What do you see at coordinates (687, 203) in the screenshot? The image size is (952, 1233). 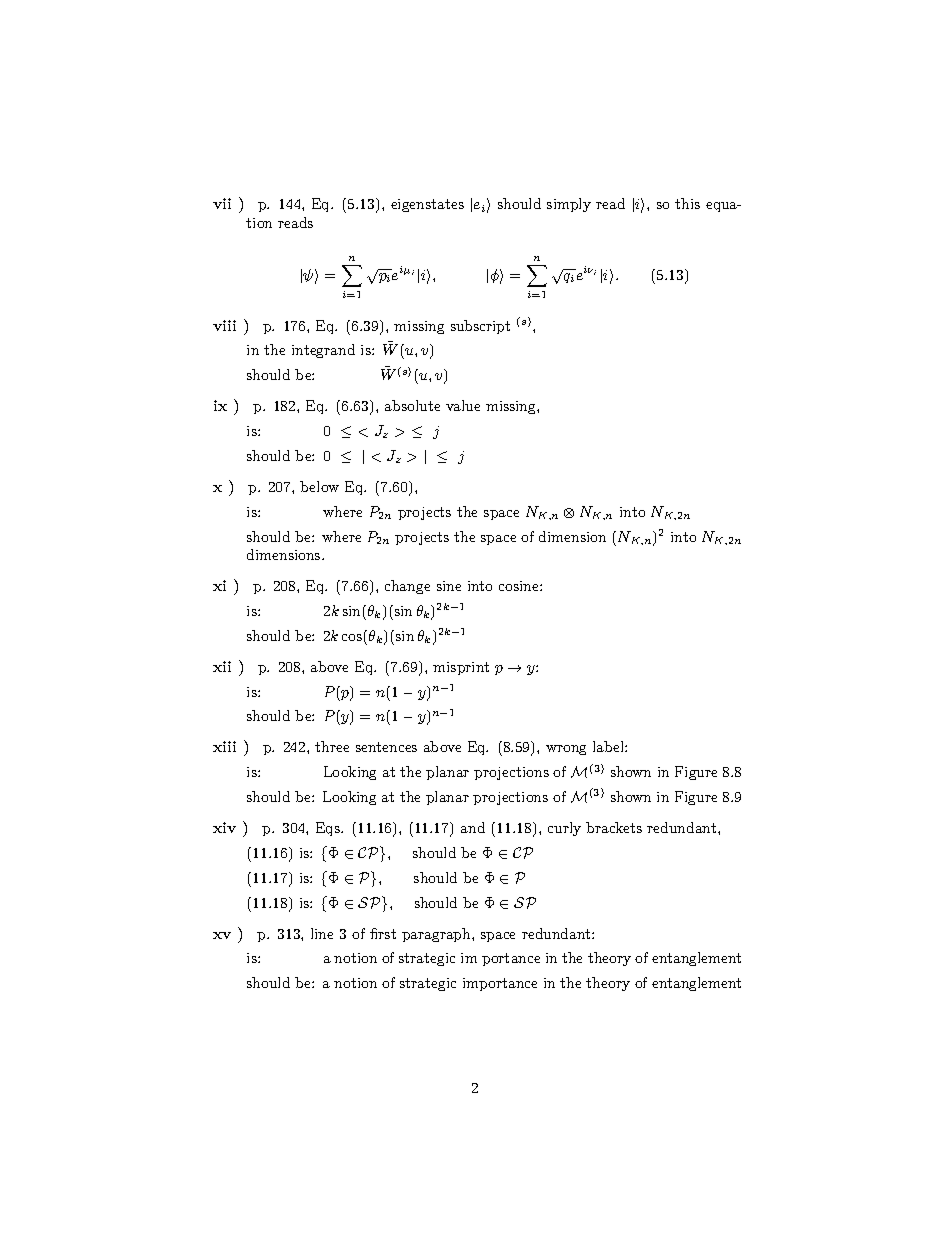 I see `this` at bounding box center [687, 203].
